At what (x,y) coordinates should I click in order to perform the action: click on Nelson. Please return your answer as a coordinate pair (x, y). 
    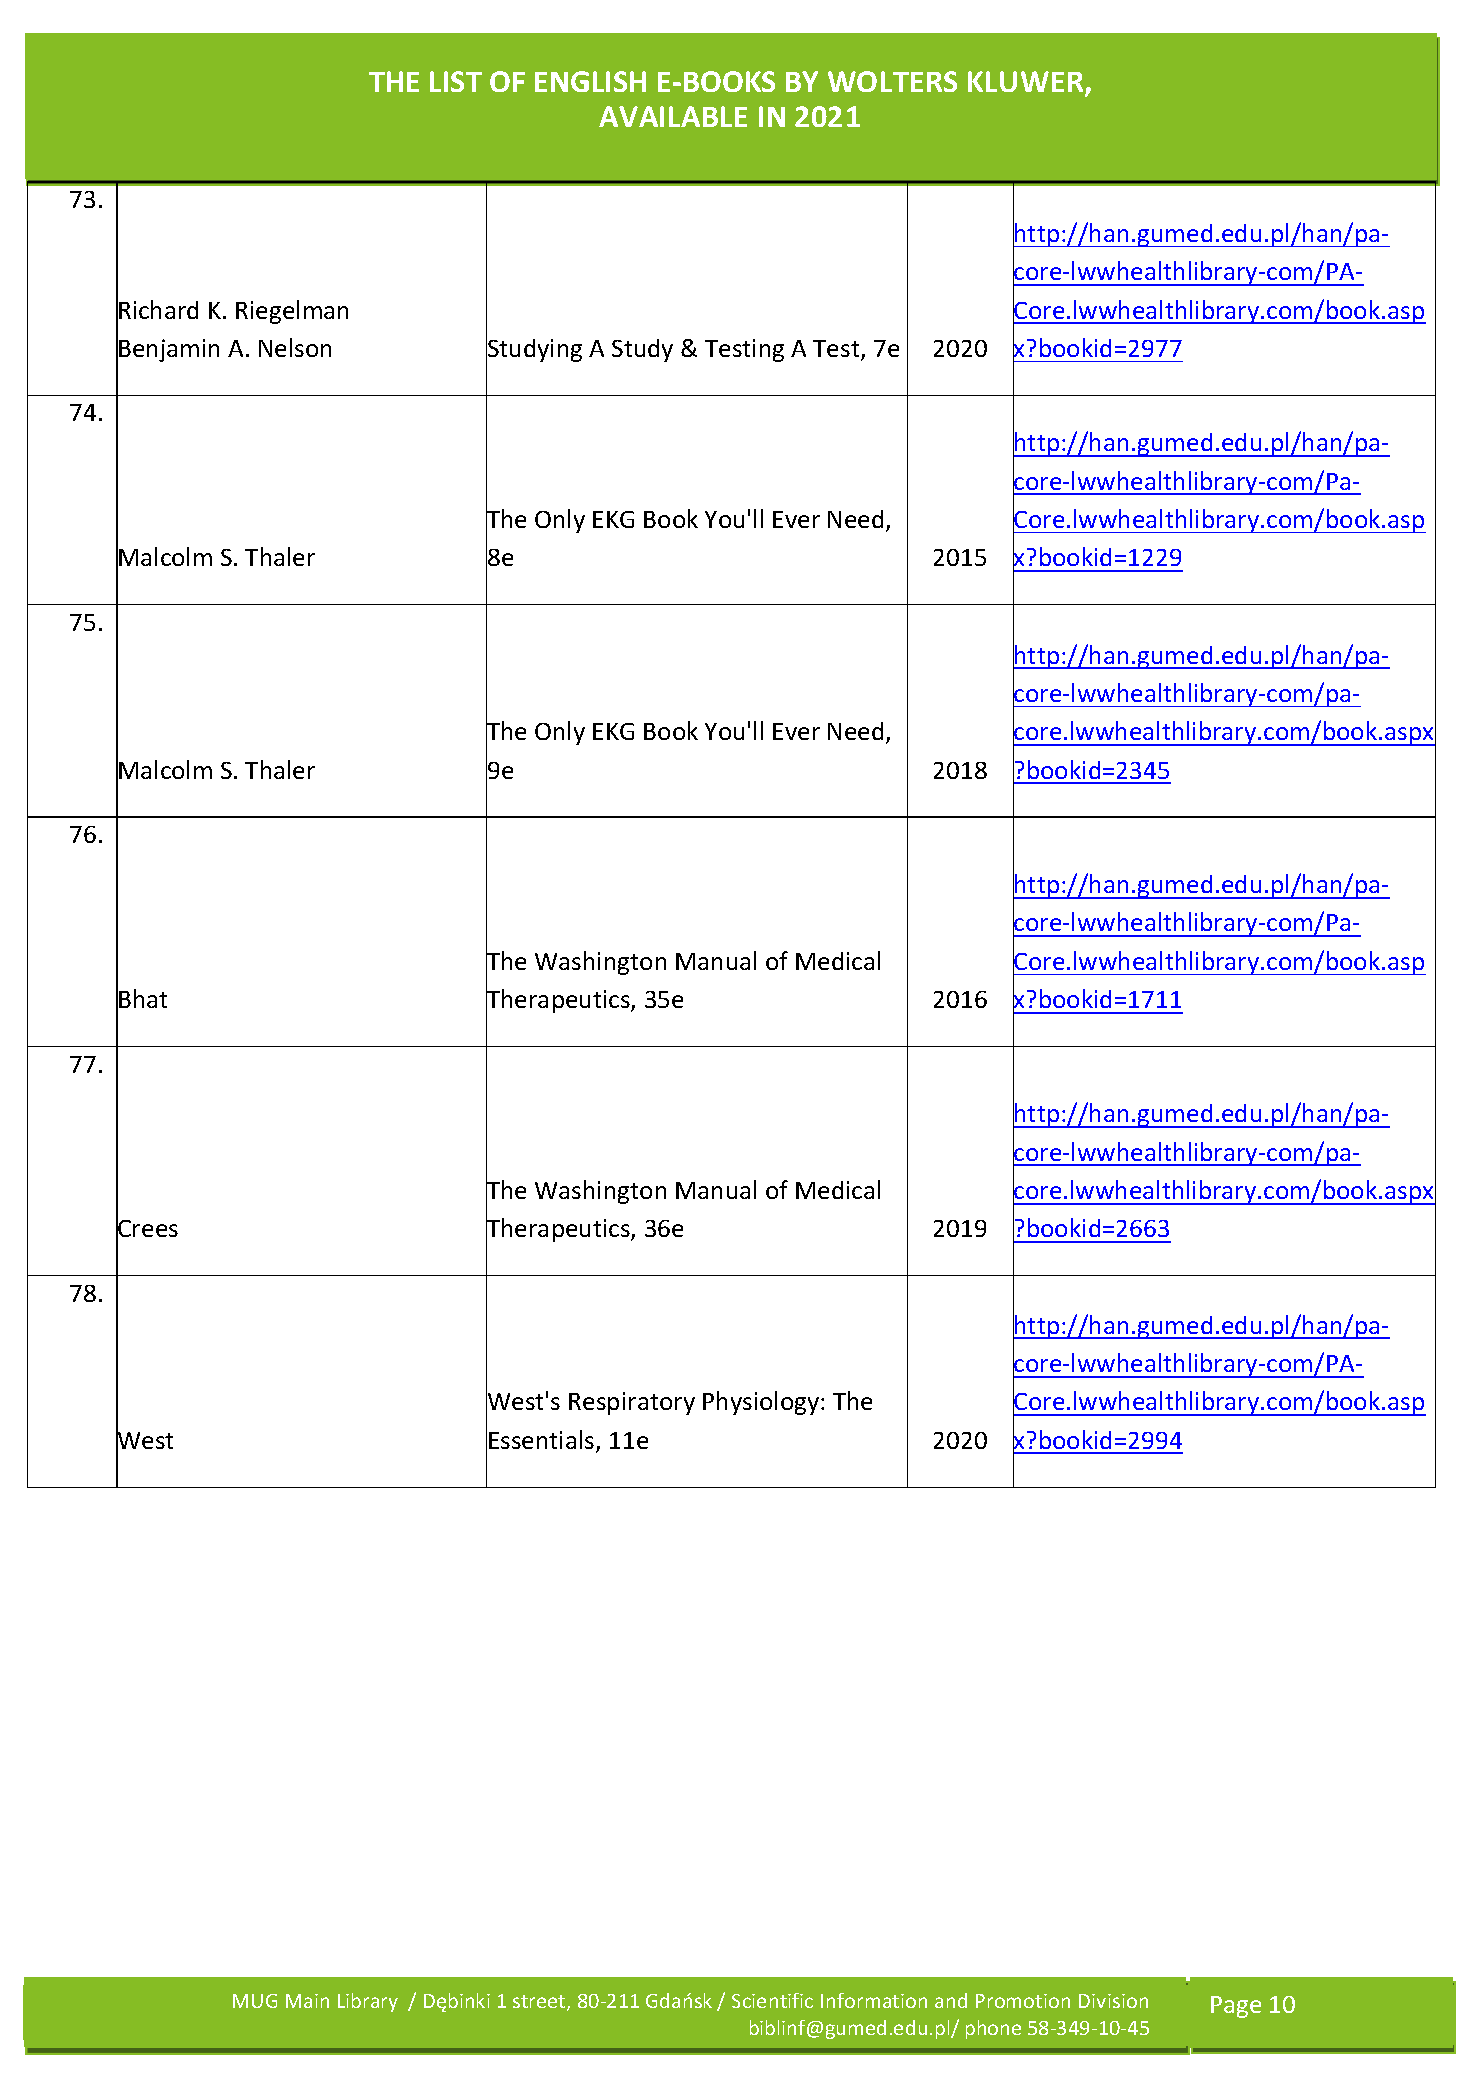
    Looking at the image, I should click on (295, 347).
